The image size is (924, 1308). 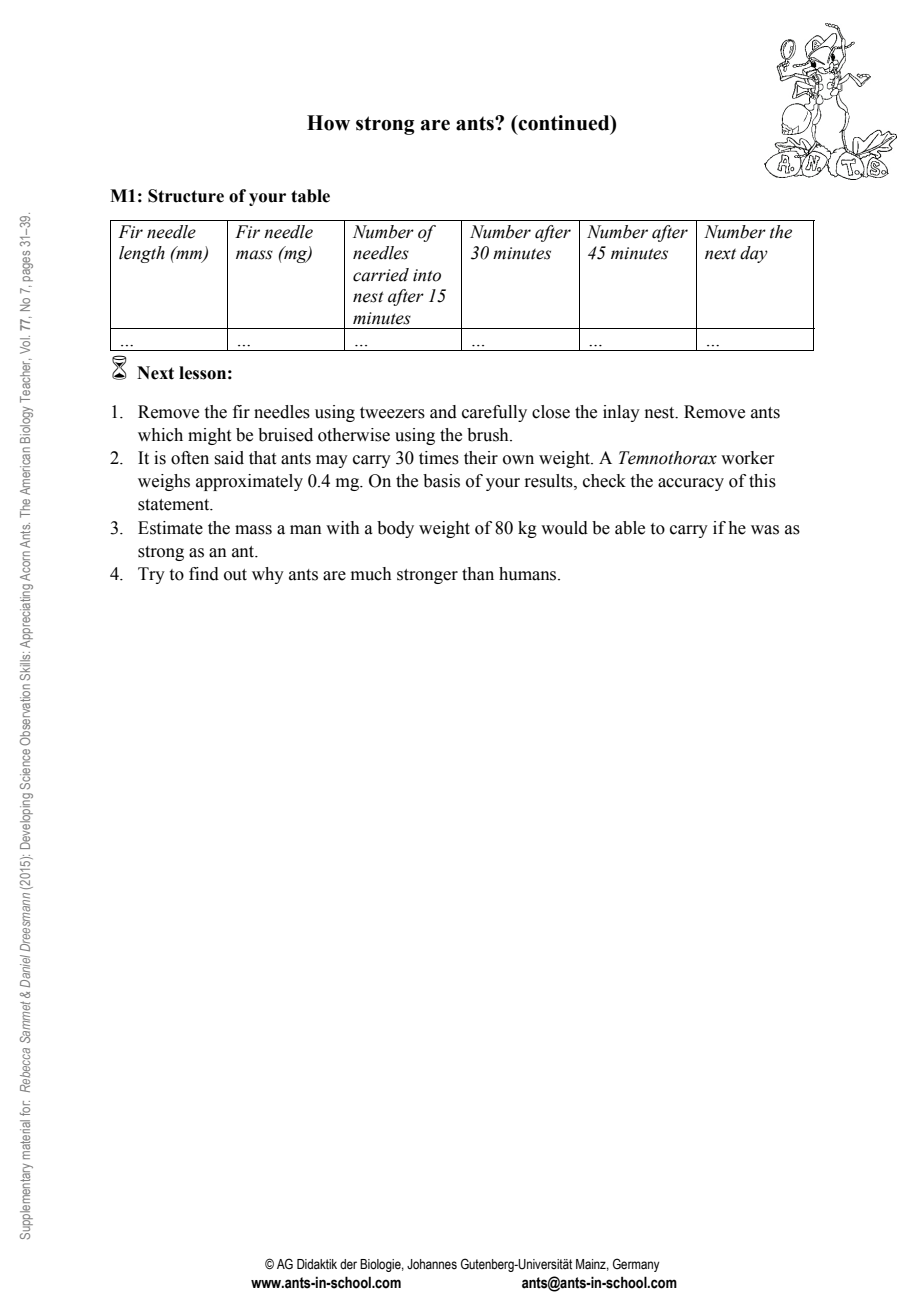 I want to click on and, so click(x=443, y=412).
